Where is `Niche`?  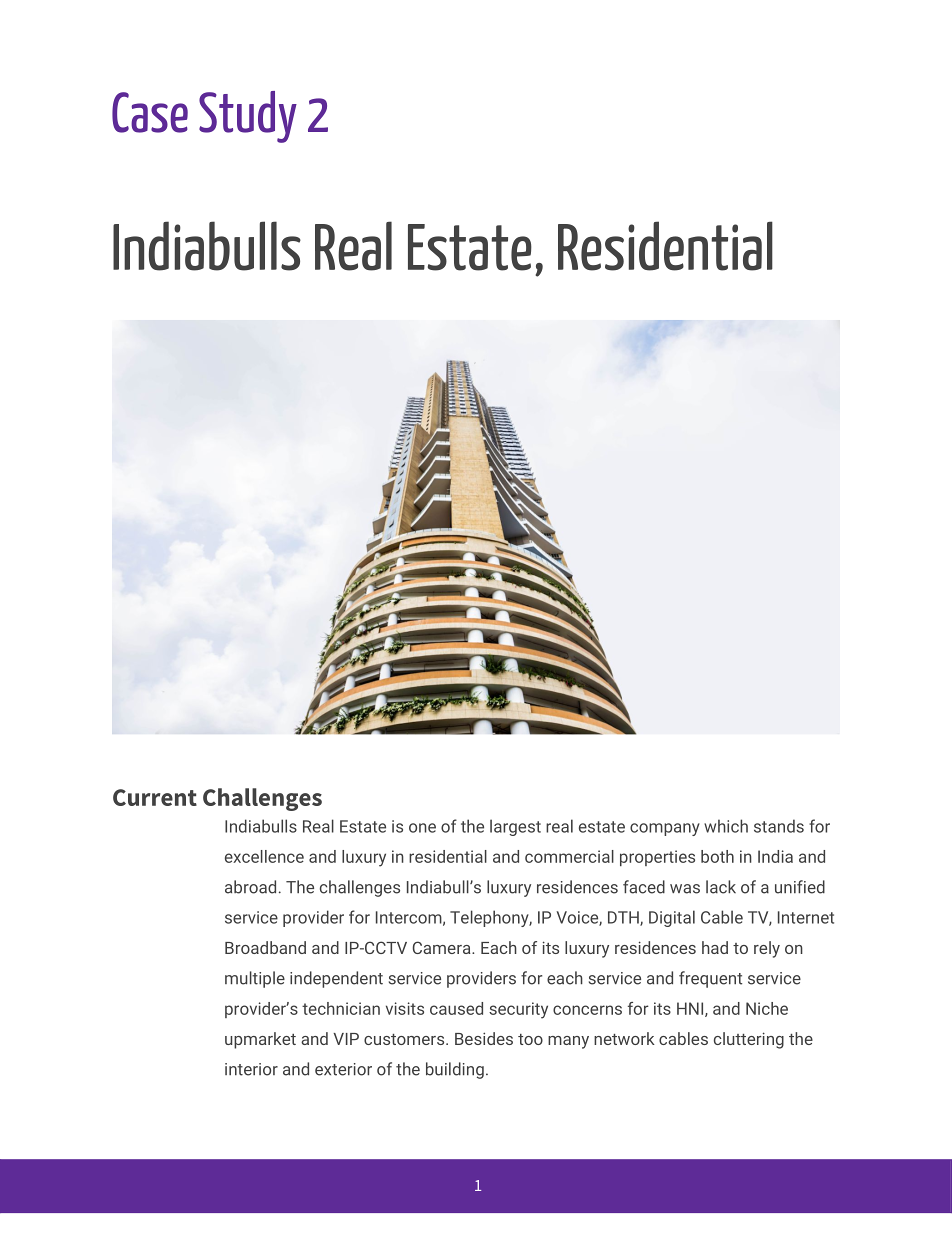
Niche is located at coordinates (767, 1008).
